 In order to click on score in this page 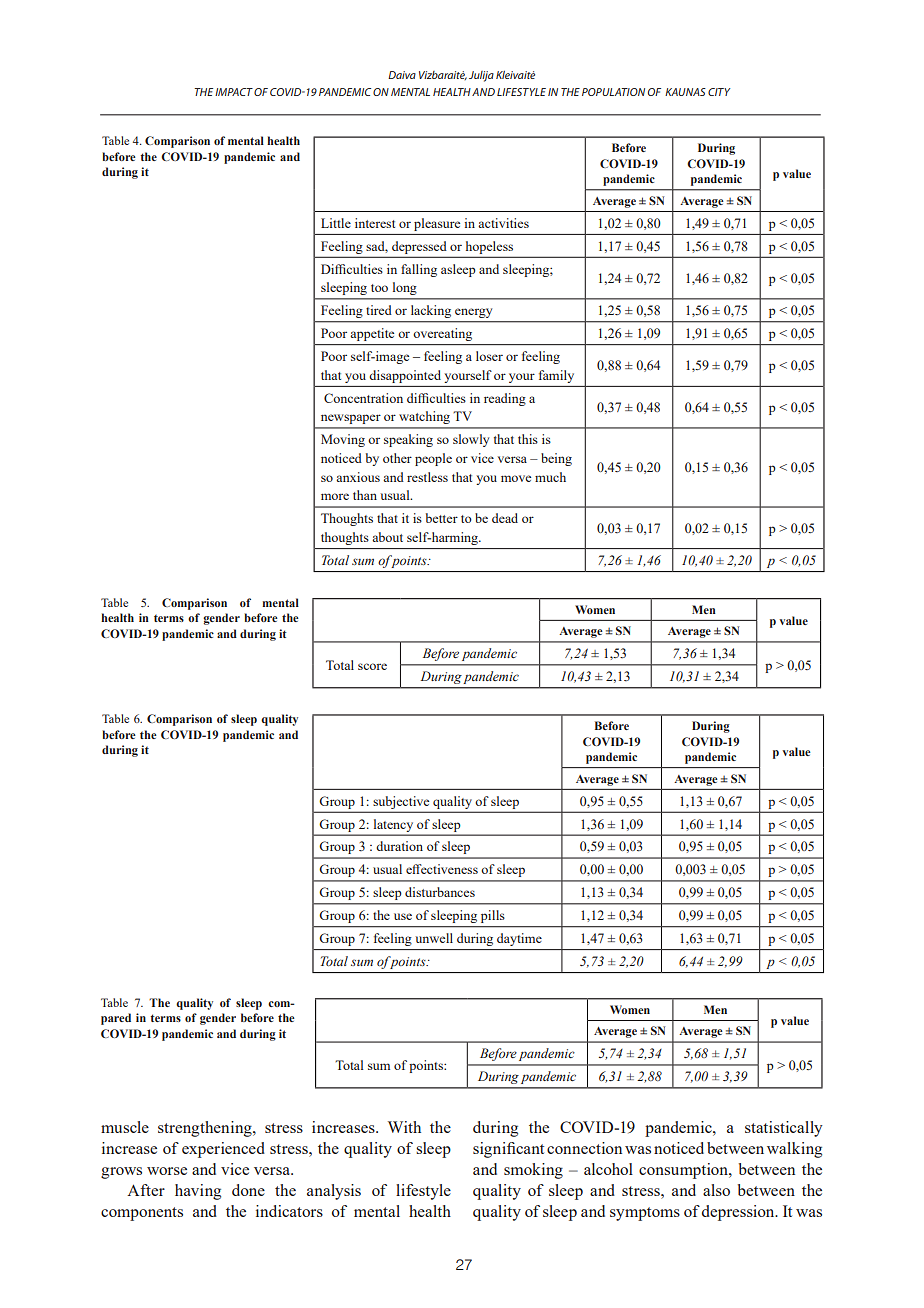, I will do `click(372, 666)`.
